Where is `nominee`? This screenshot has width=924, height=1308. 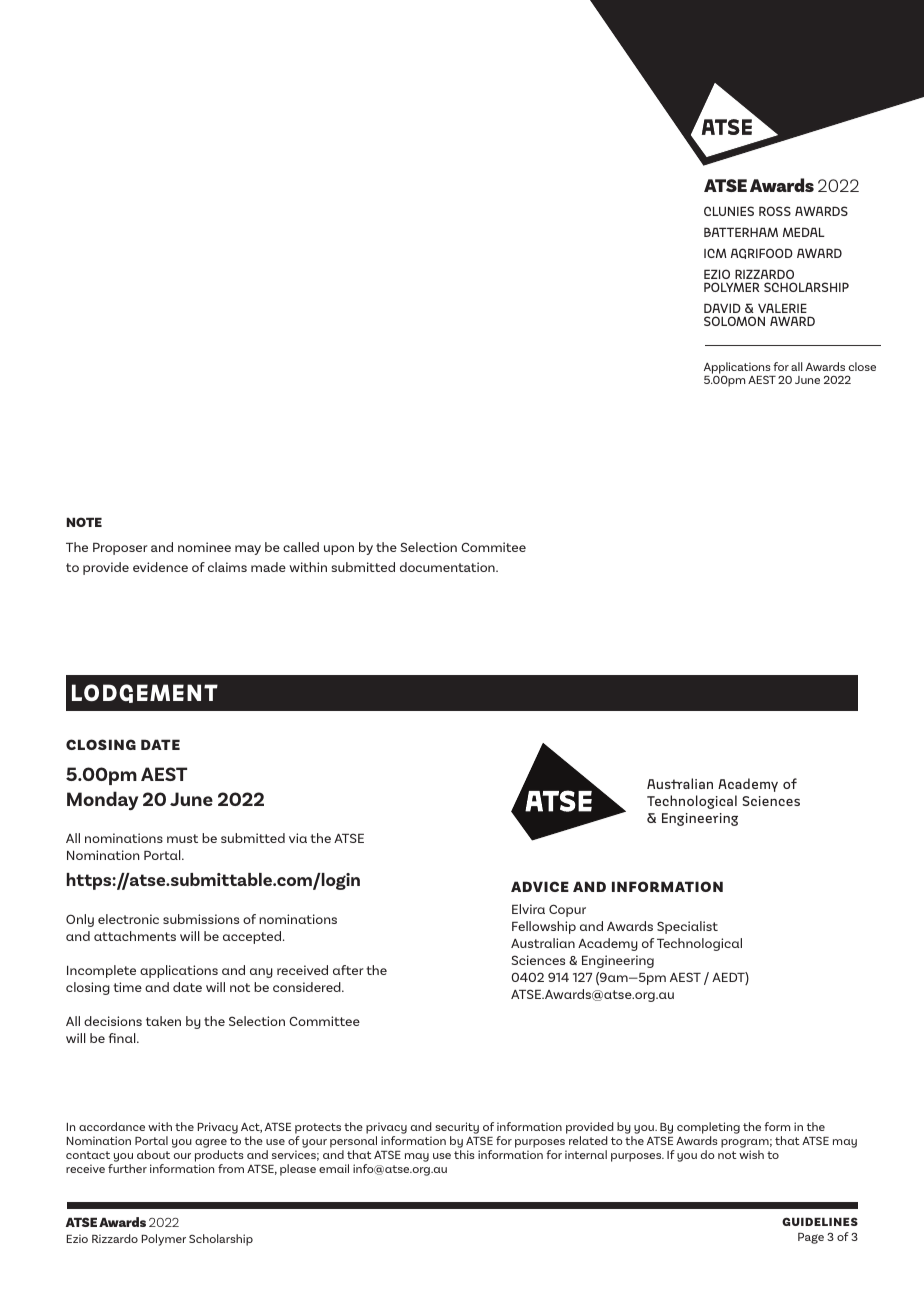
nominee is located at coordinates (204, 547).
